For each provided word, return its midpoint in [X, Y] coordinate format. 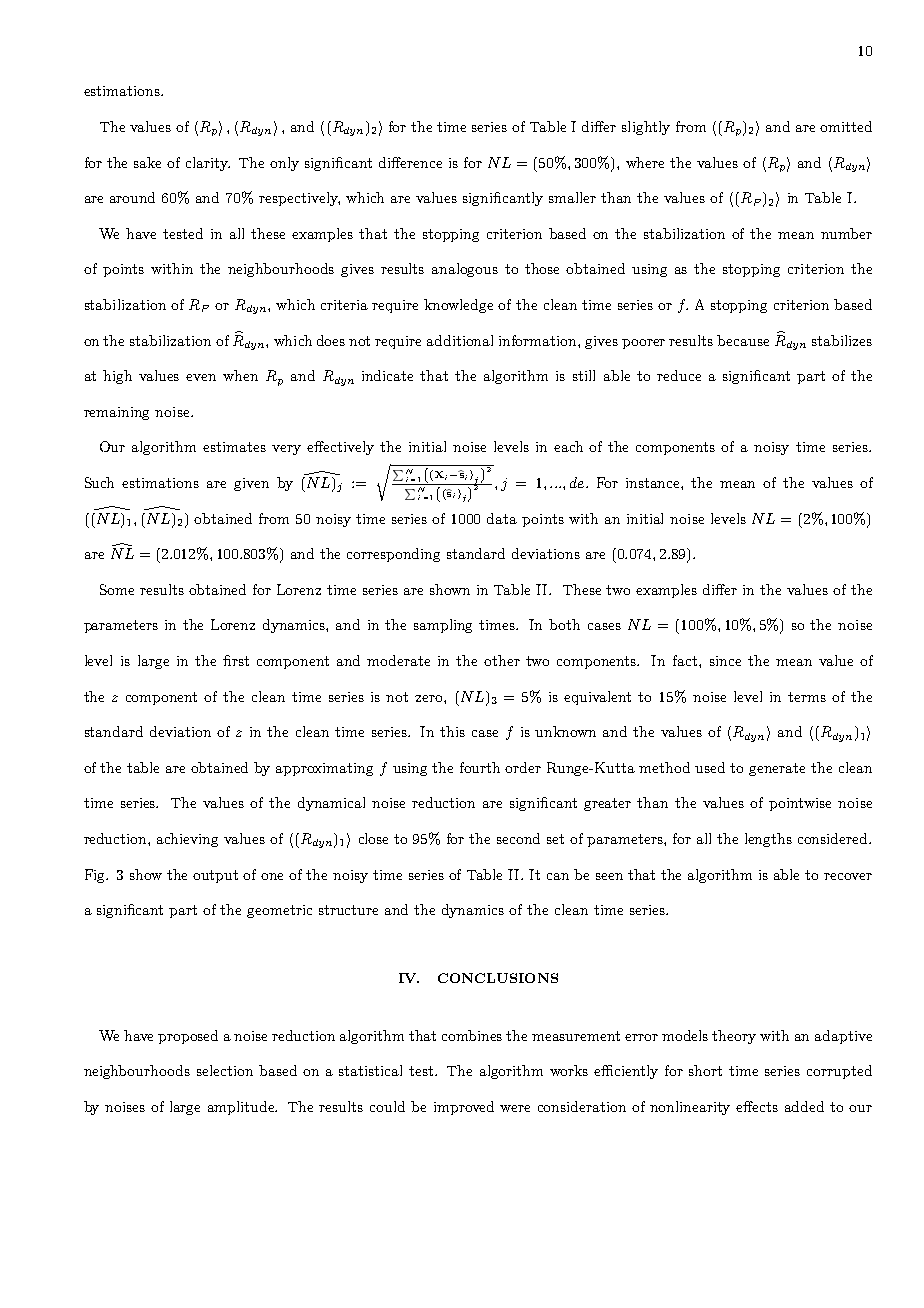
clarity [208, 164]
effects [757, 1106]
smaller [572, 197]
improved [464, 1108]
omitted [846, 126]
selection [225, 1070]
